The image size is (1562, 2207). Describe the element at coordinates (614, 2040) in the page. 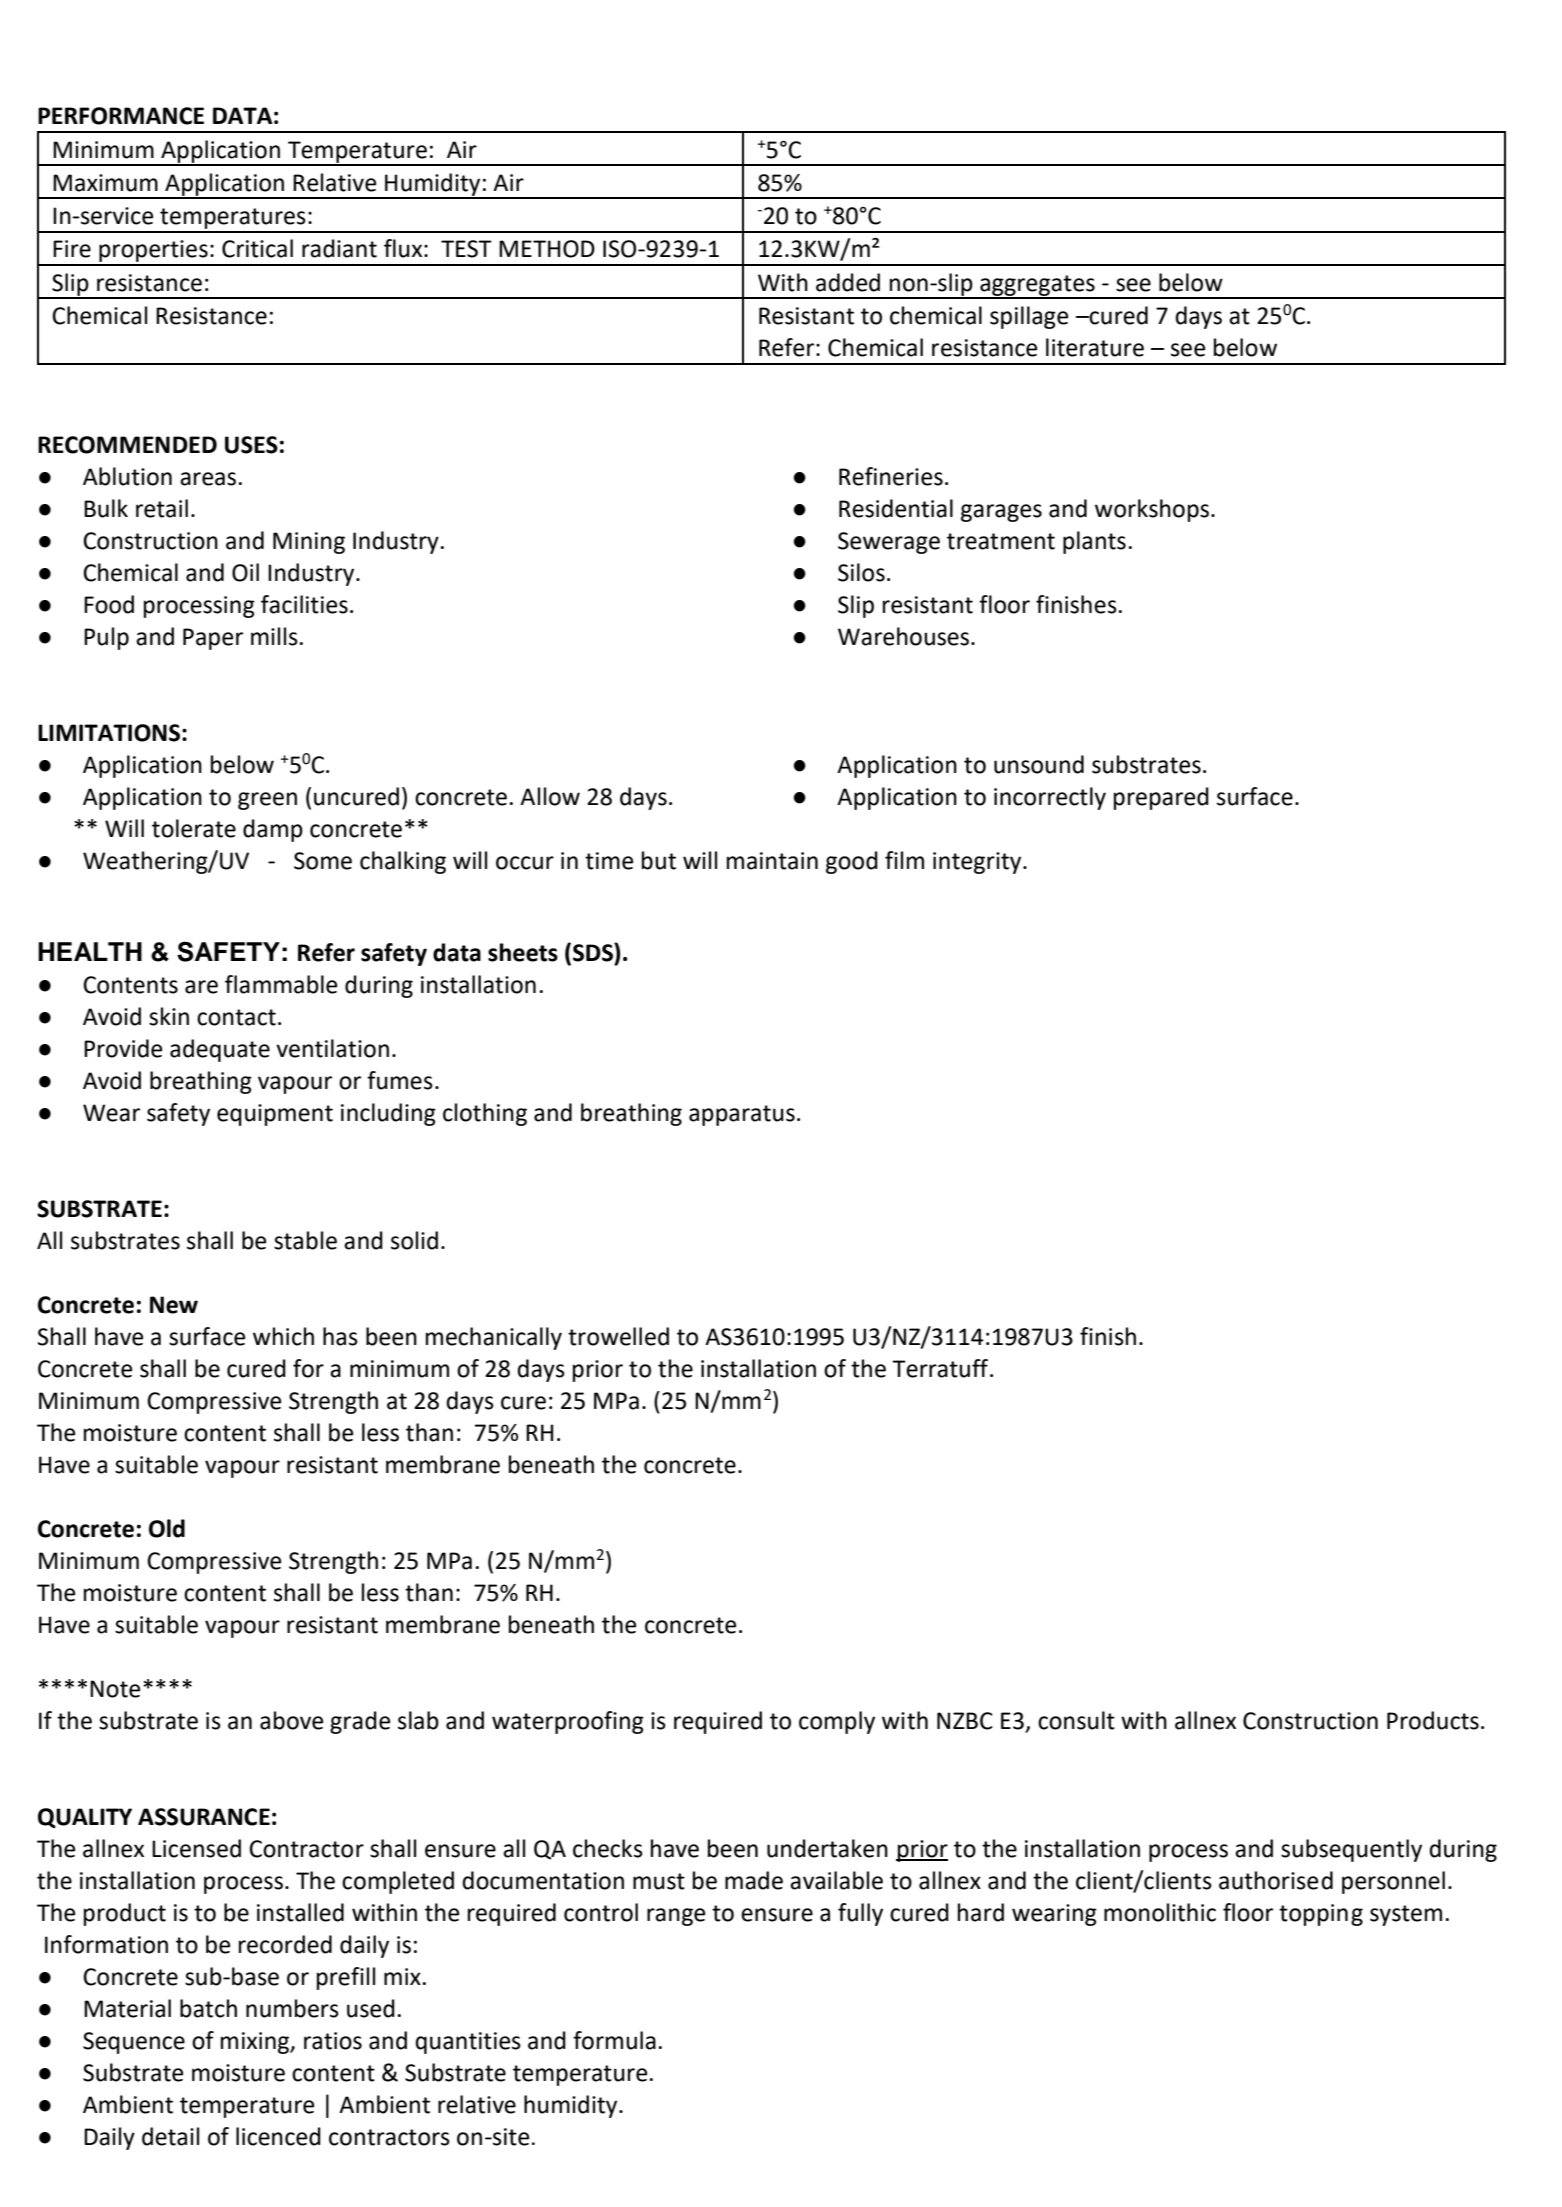

I see `formula` at that location.
